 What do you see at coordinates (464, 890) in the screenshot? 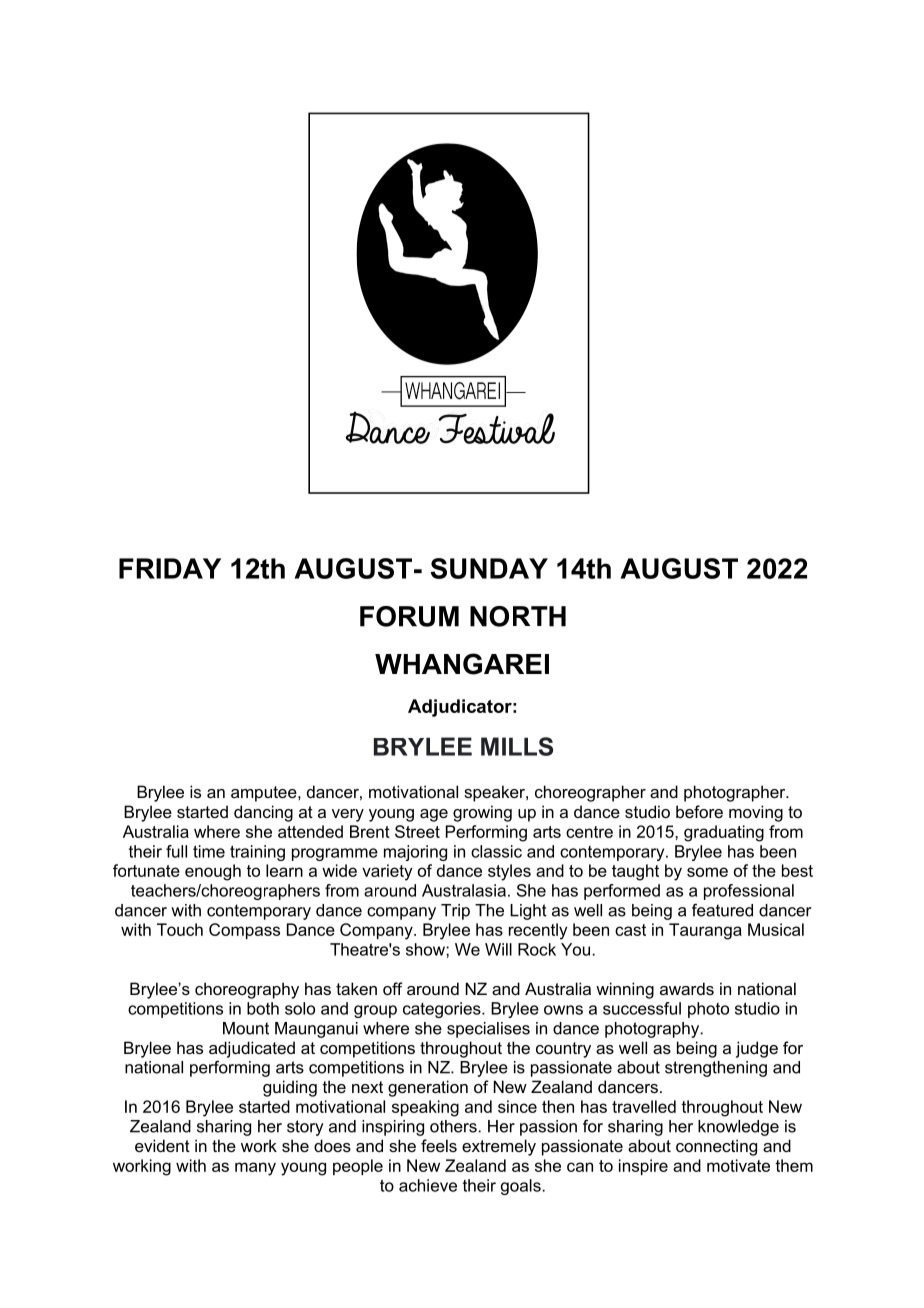
I see `Australasia` at bounding box center [464, 890].
